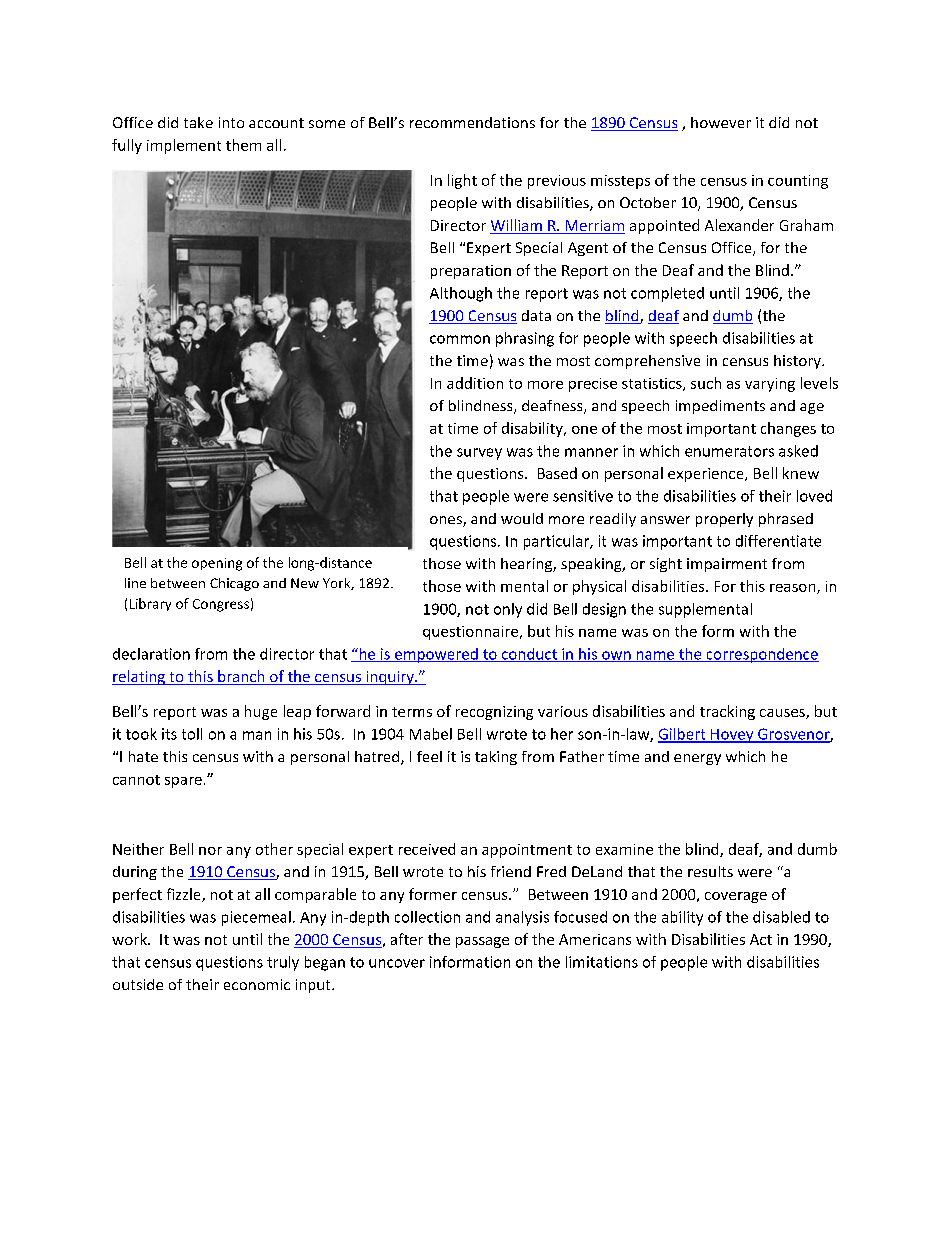 This image has width=952, height=1233. Describe the element at coordinates (482, 942) in the image. I see `passage` at that location.
